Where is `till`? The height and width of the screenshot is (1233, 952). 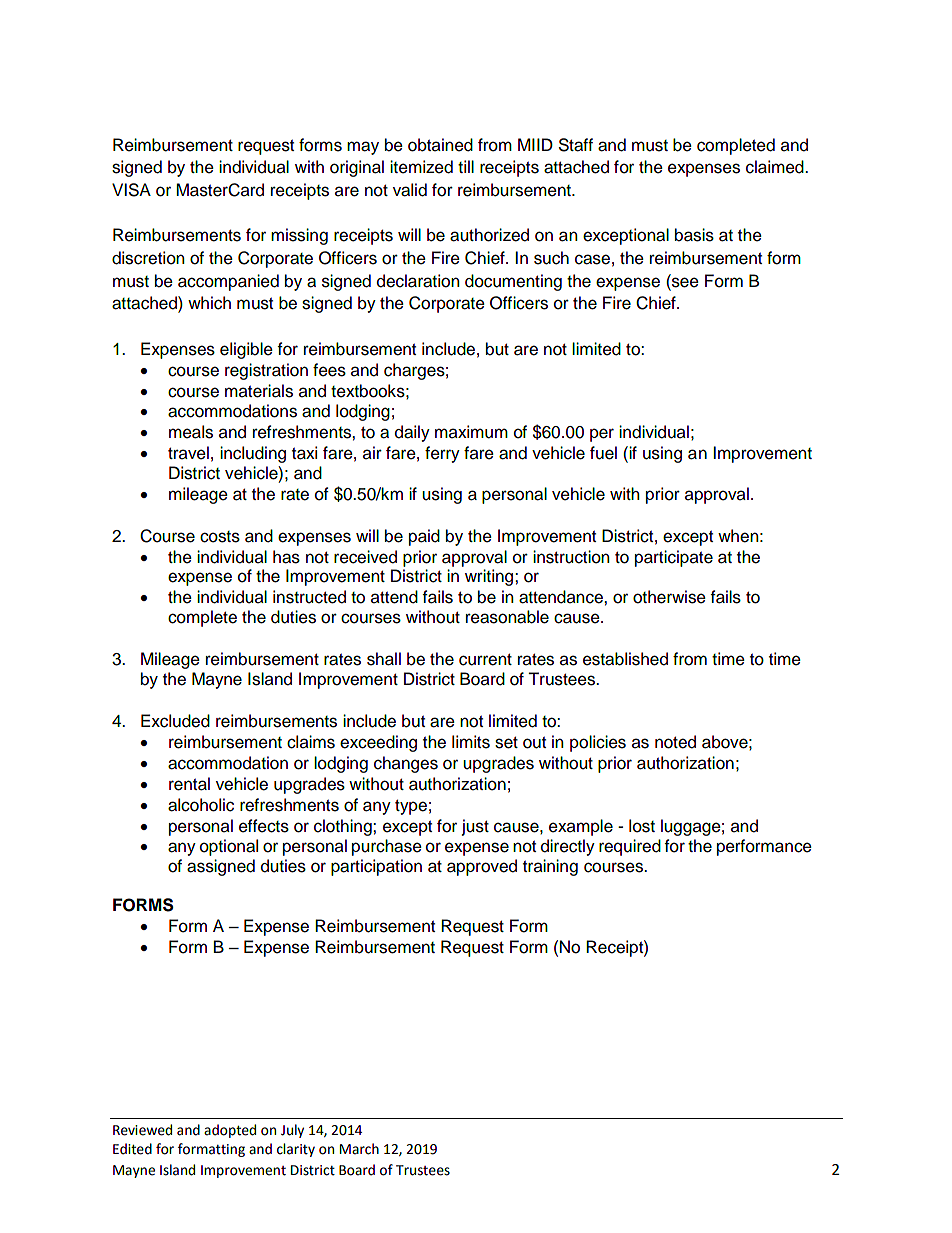
till is located at coordinates (466, 166).
